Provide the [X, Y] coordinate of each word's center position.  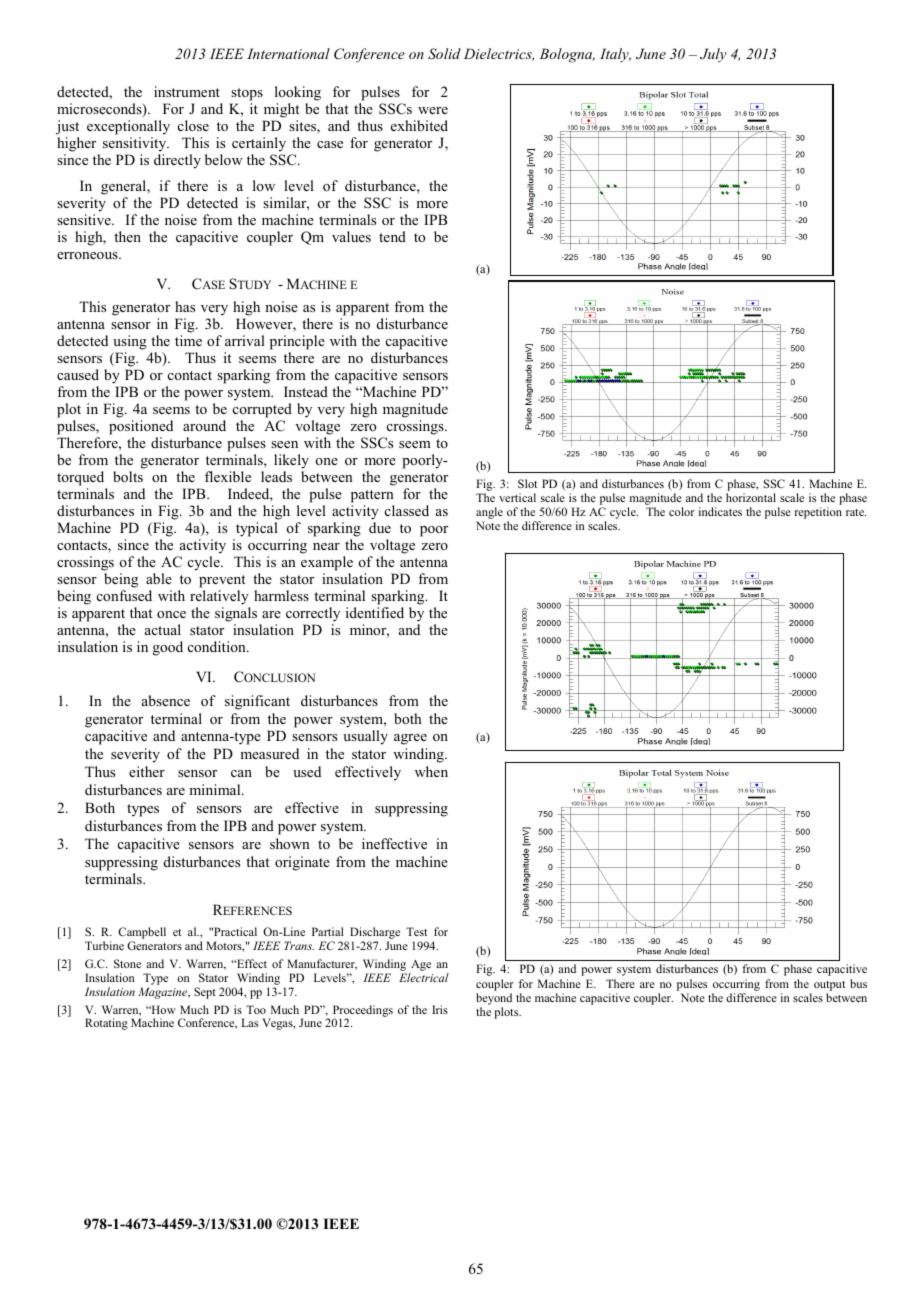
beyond [494, 1000]
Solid [444, 54]
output [829, 986]
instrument [187, 91]
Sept [205, 993]
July [713, 55]
